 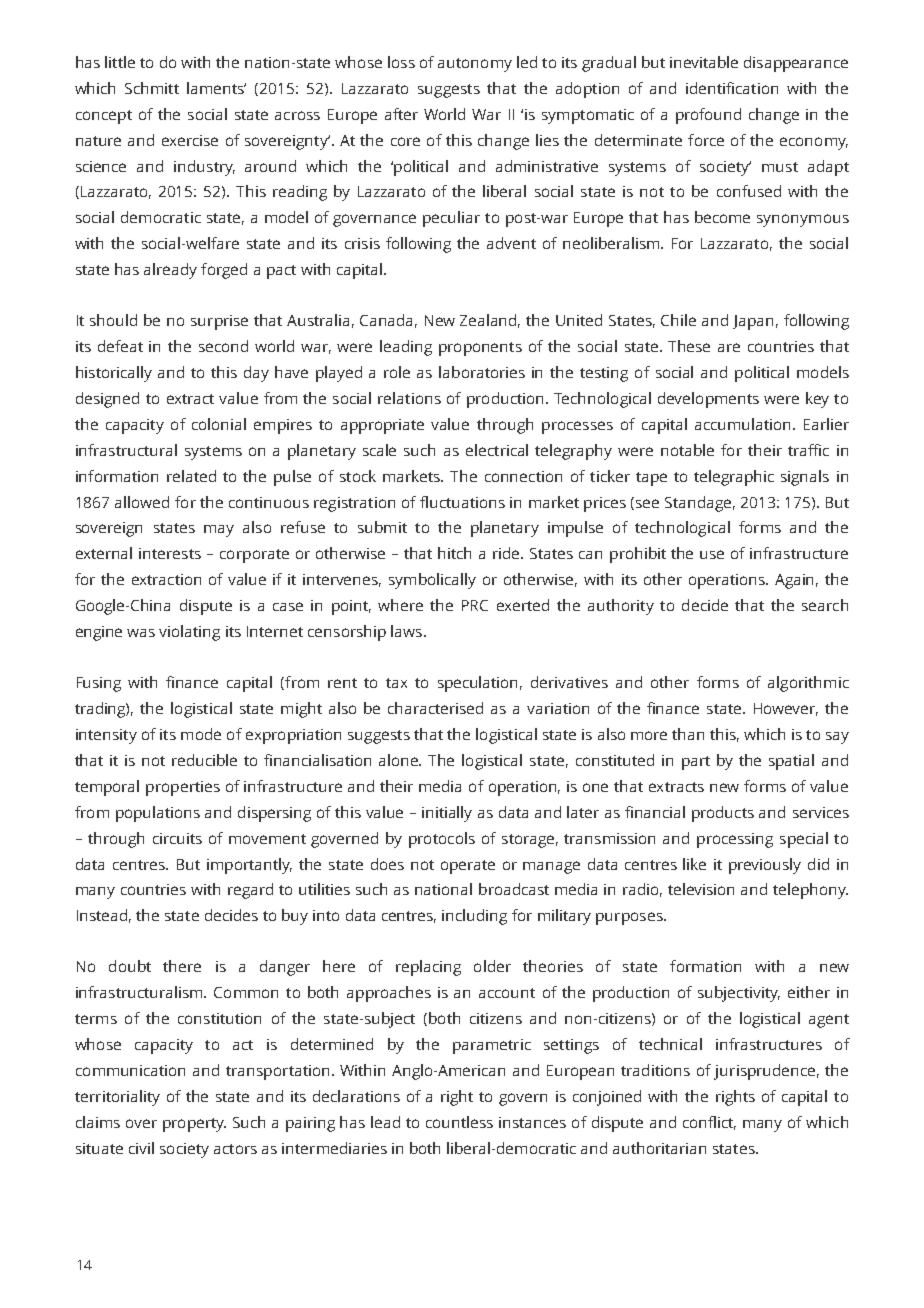 I want to click on operate, so click(x=468, y=867).
